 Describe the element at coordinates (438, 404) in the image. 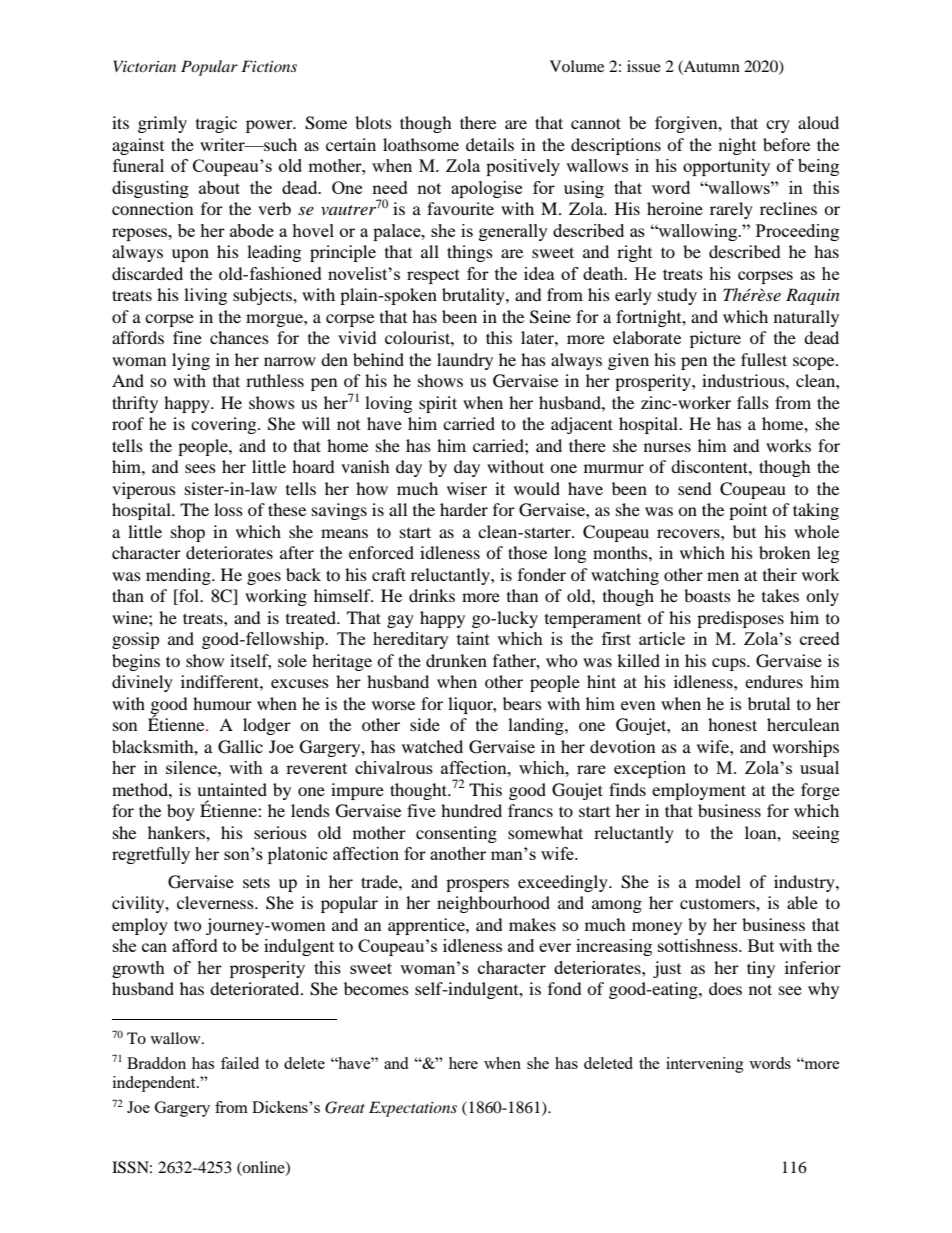

I see `spirit` at that location.
